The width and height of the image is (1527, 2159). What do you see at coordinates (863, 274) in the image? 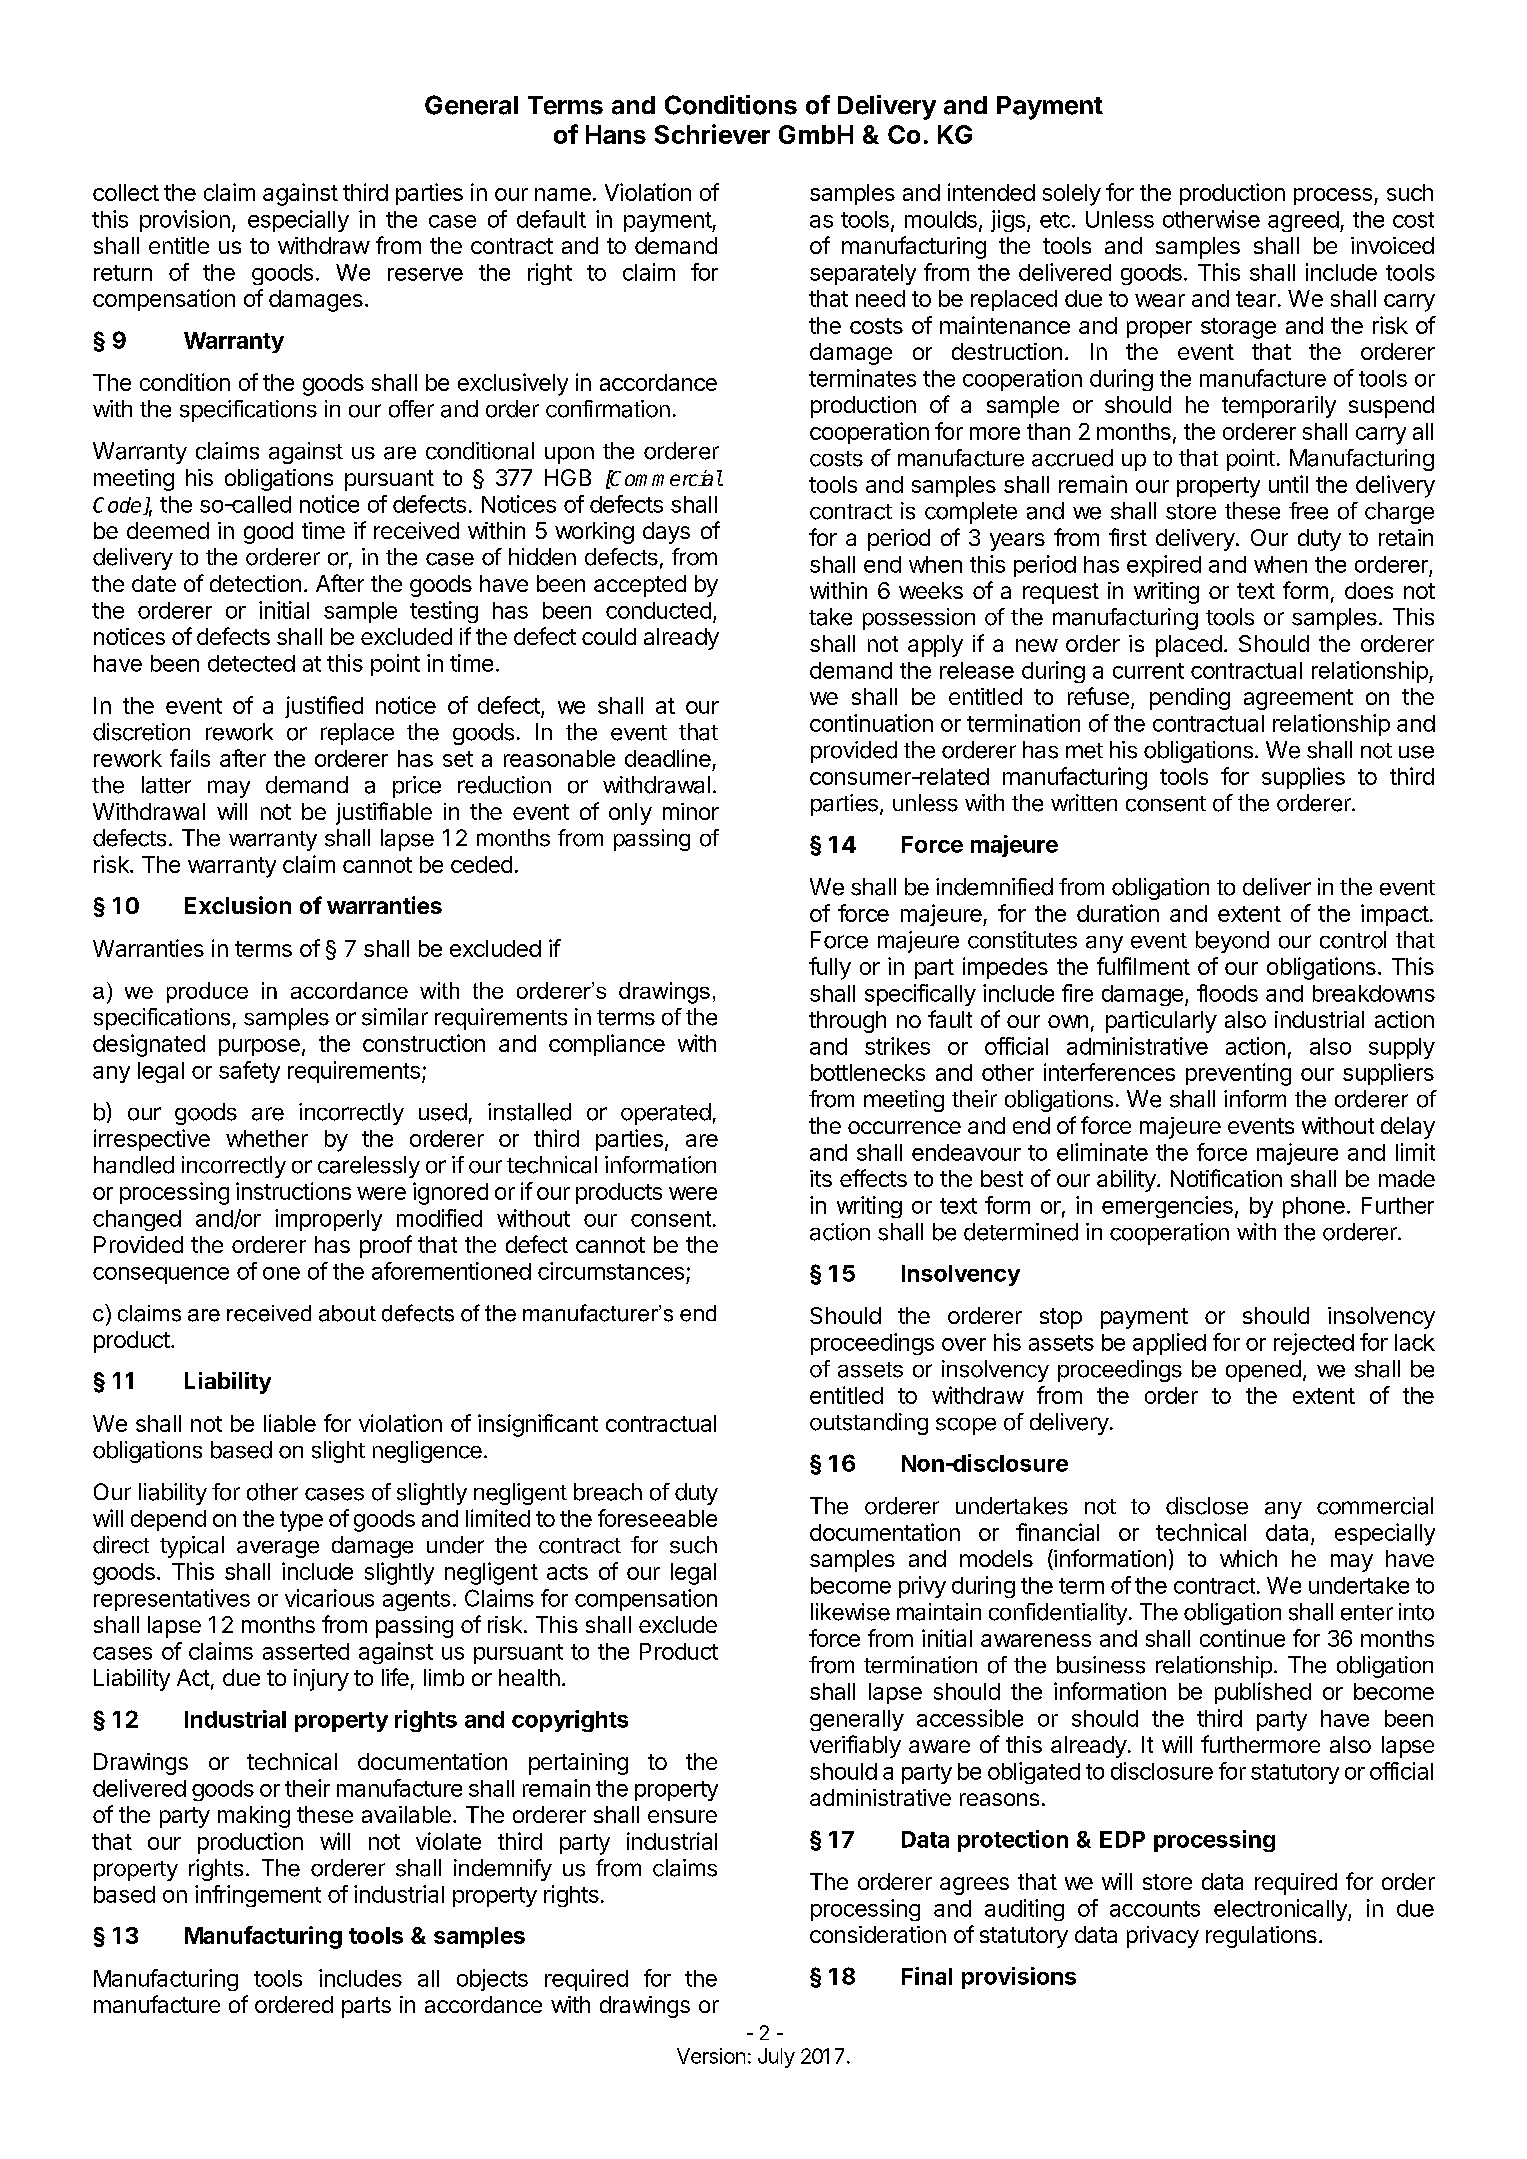
I see `separately` at bounding box center [863, 274].
